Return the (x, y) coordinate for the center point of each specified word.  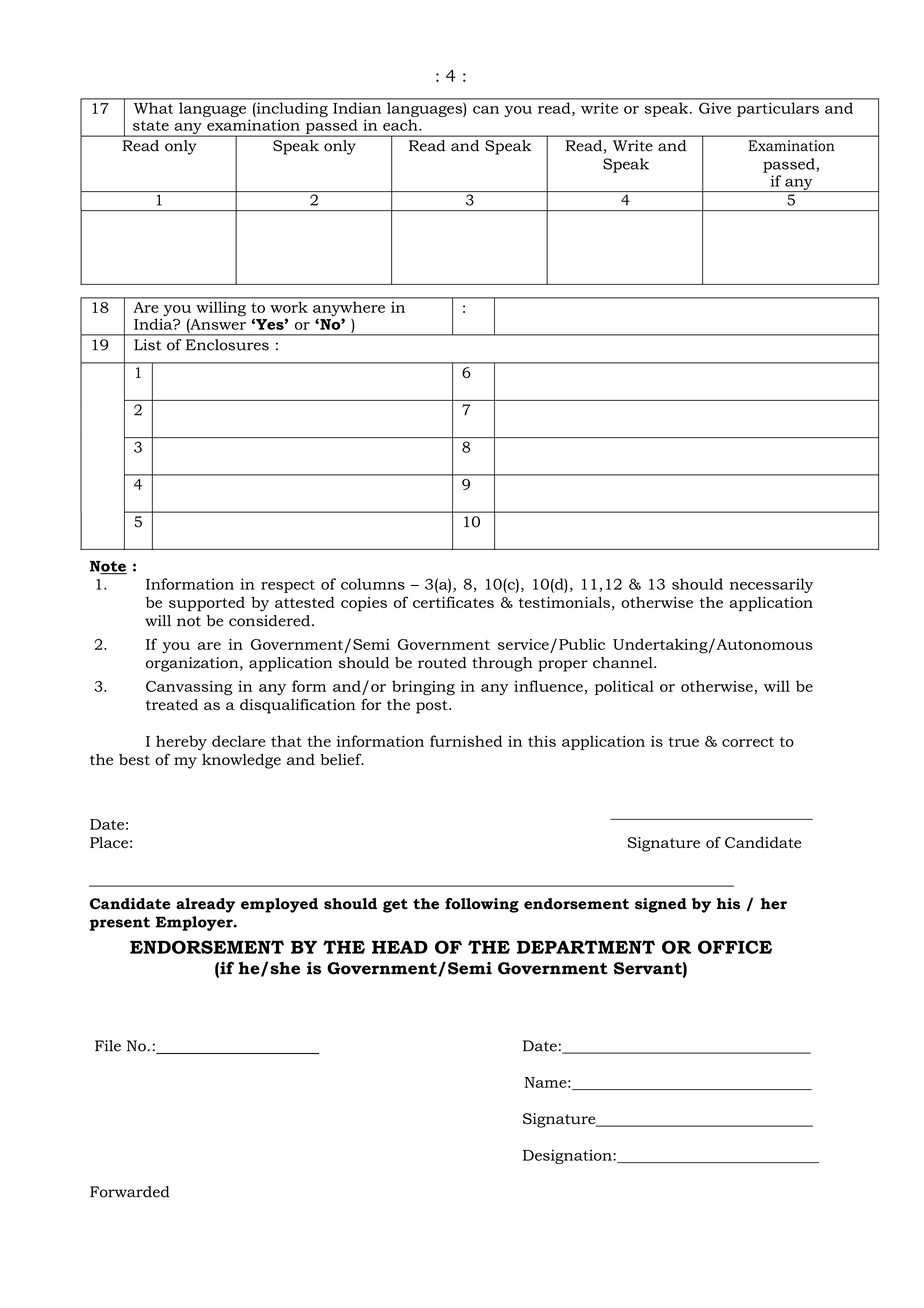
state (151, 126)
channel (624, 663)
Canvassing (189, 688)
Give (715, 108)
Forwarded (130, 1192)
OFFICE (735, 947)
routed (442, 663)
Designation (568, 1156)
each (401, 125)
